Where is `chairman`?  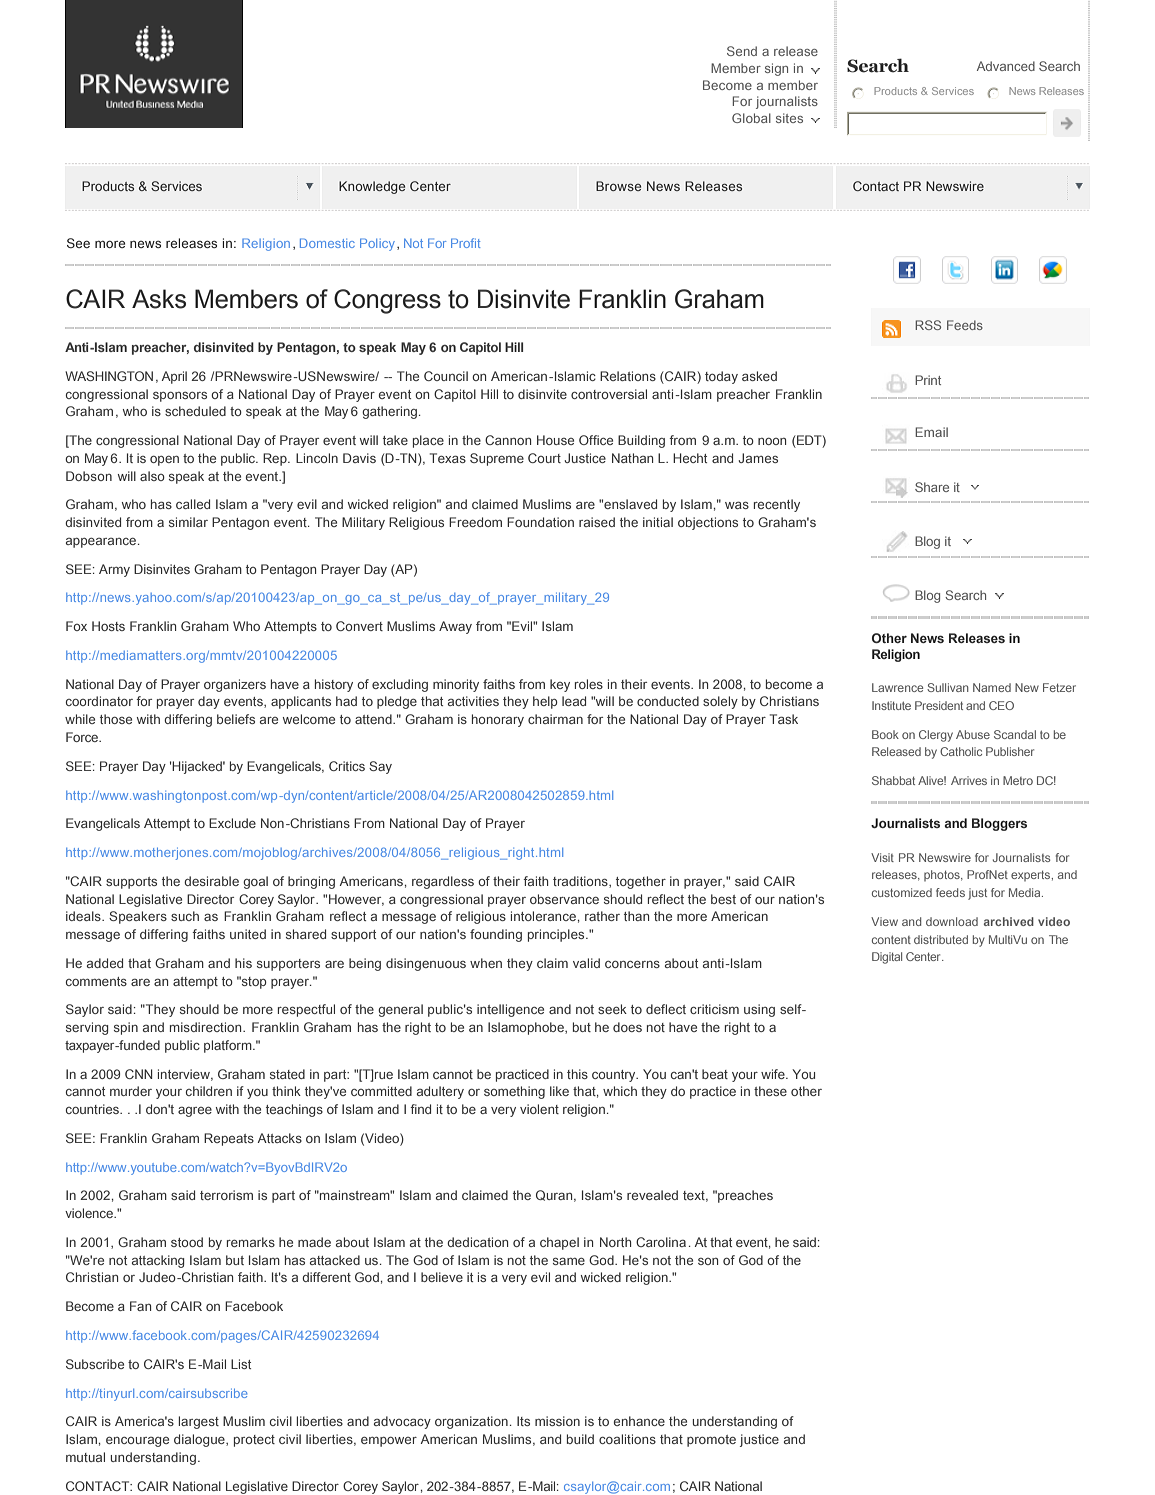
chairman is located at coordinates (555, 719).
